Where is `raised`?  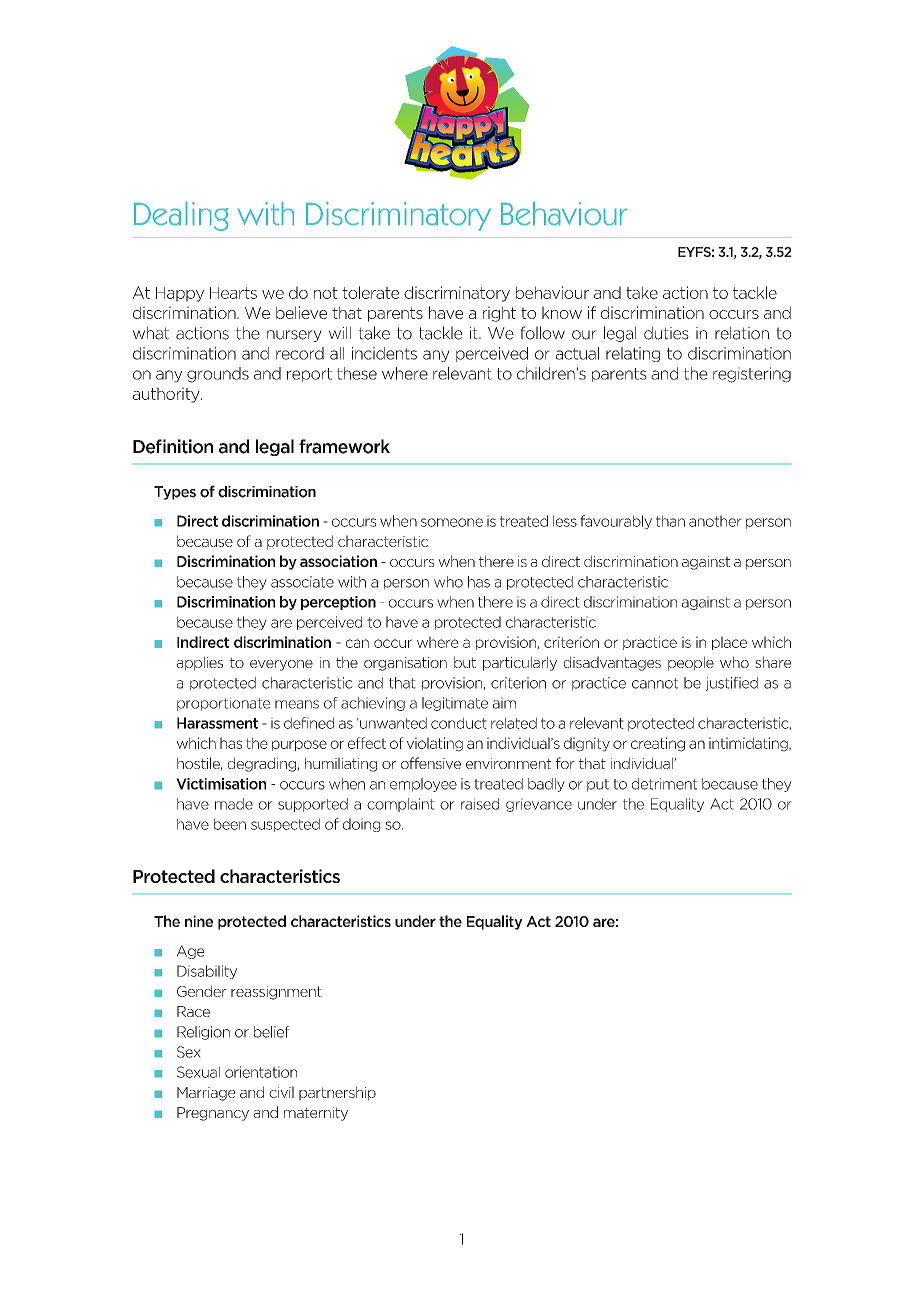 raised is located at coordinates (480, 804).
